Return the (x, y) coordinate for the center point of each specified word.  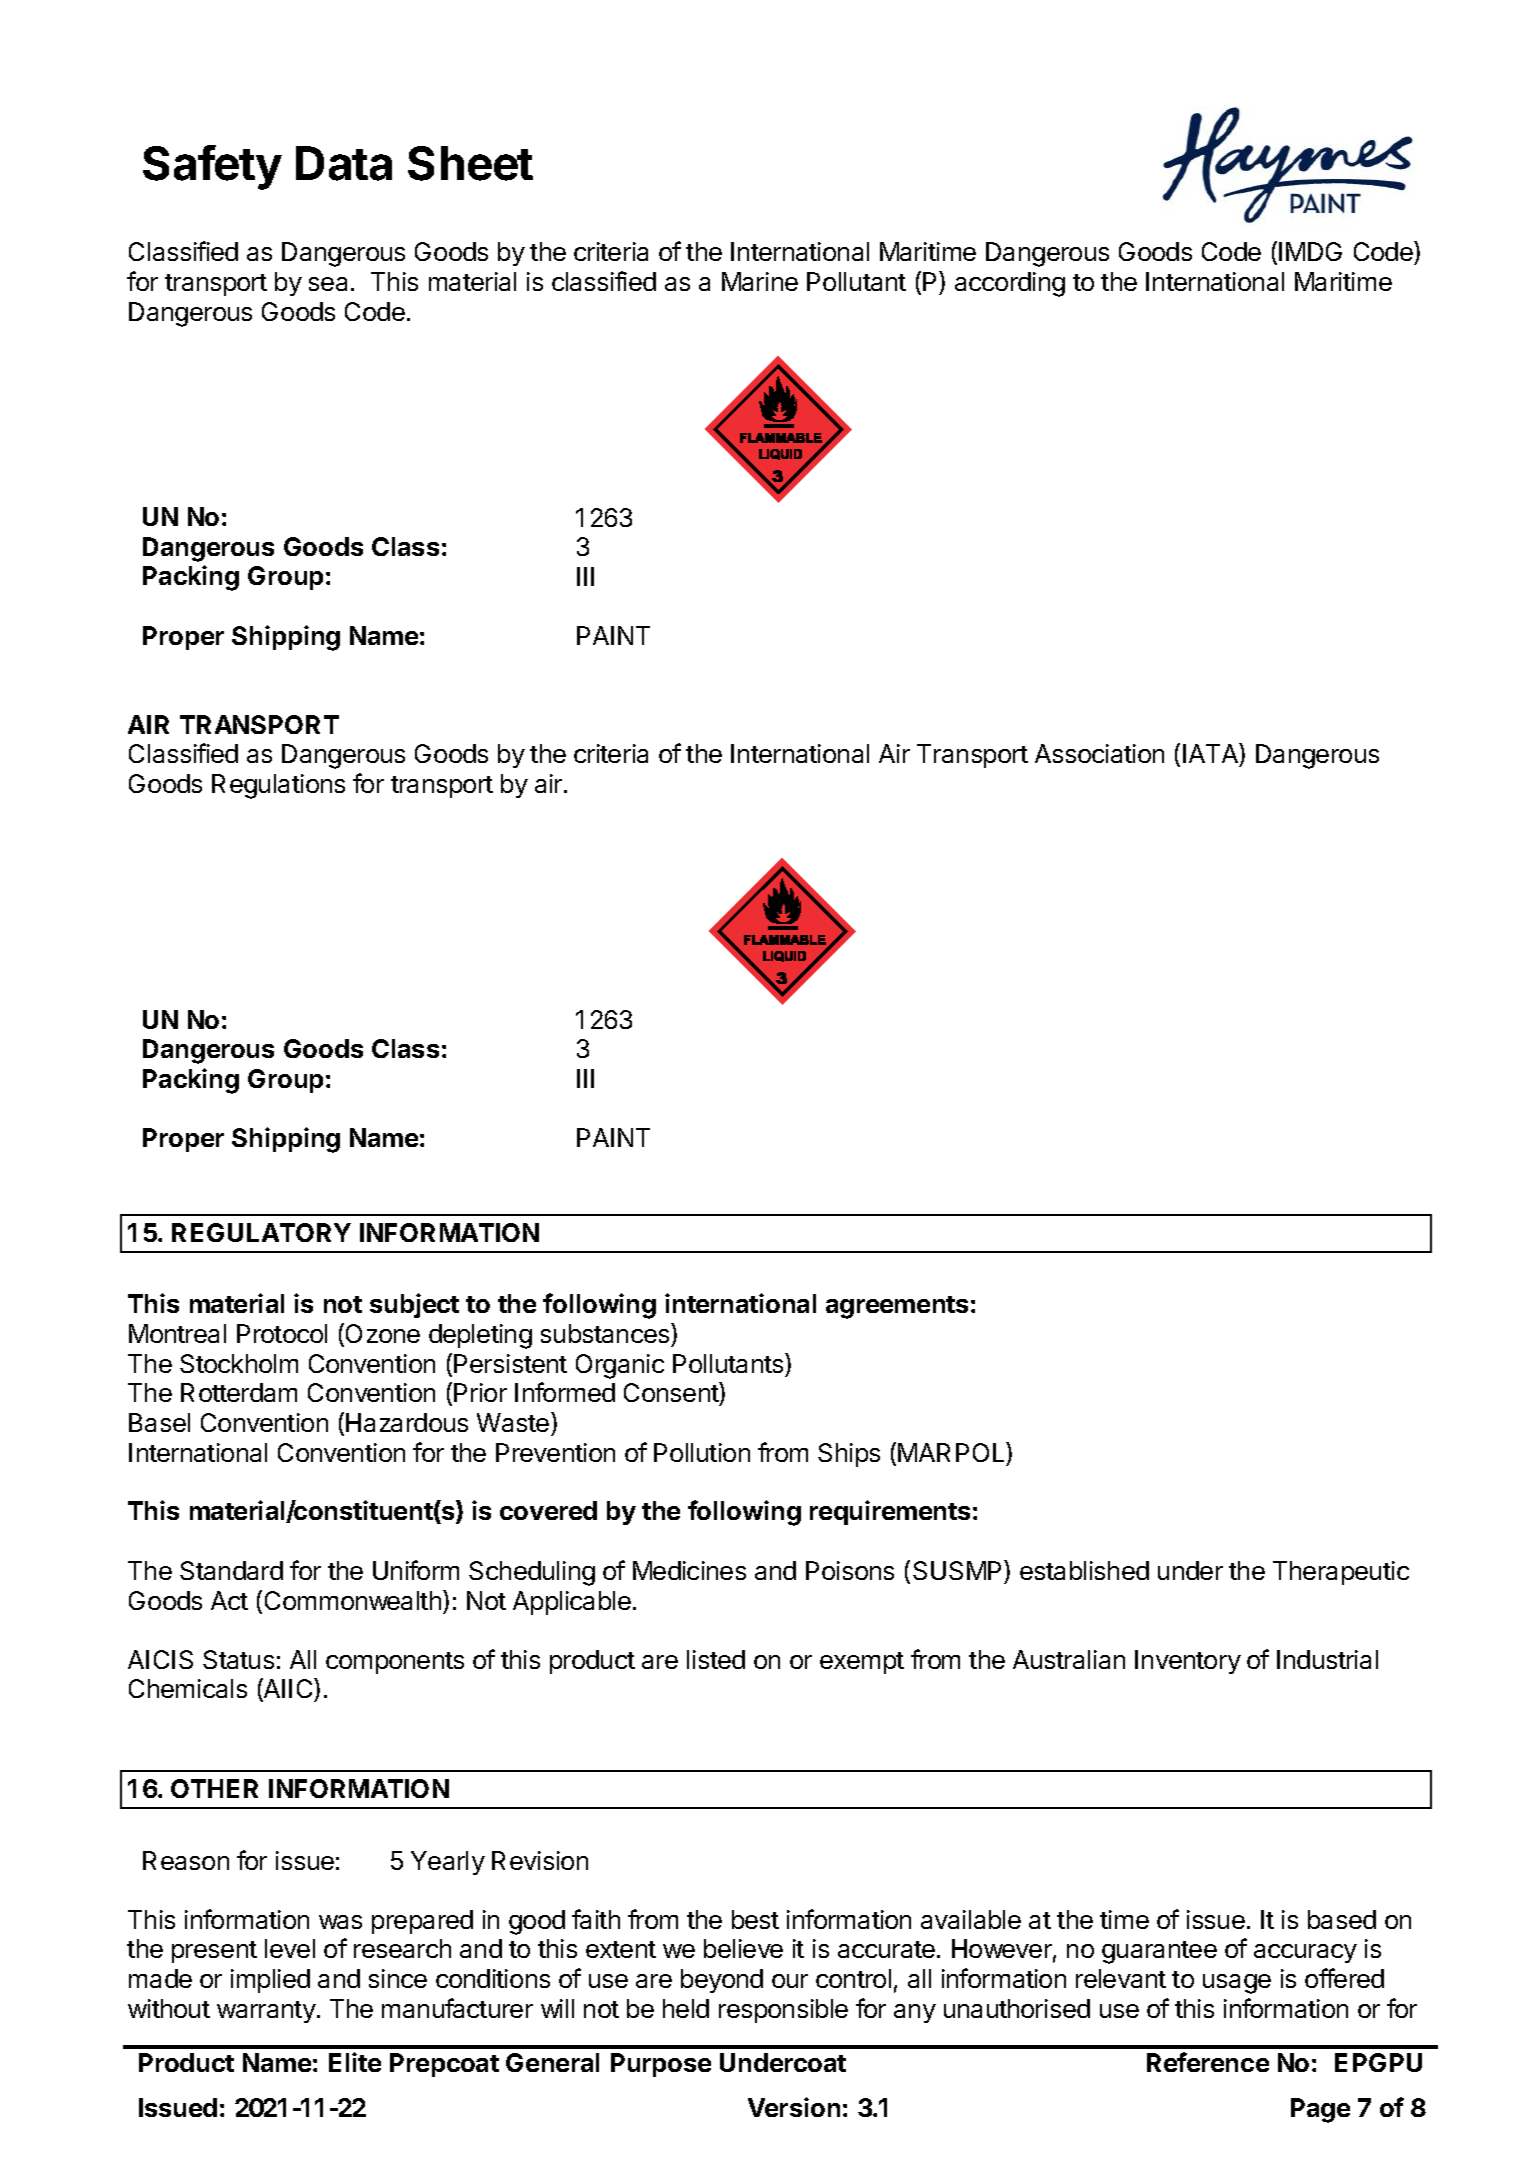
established (1084, 1570)
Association (1099, 753)
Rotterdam (239, 1392)
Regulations (278, 786)
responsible (783, 2011)
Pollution (702, 1452)
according (1010, 284)
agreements (897, 1307)
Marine (760, 281)
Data (344, 163)
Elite (355, 2062)
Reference (1208, 2062)
